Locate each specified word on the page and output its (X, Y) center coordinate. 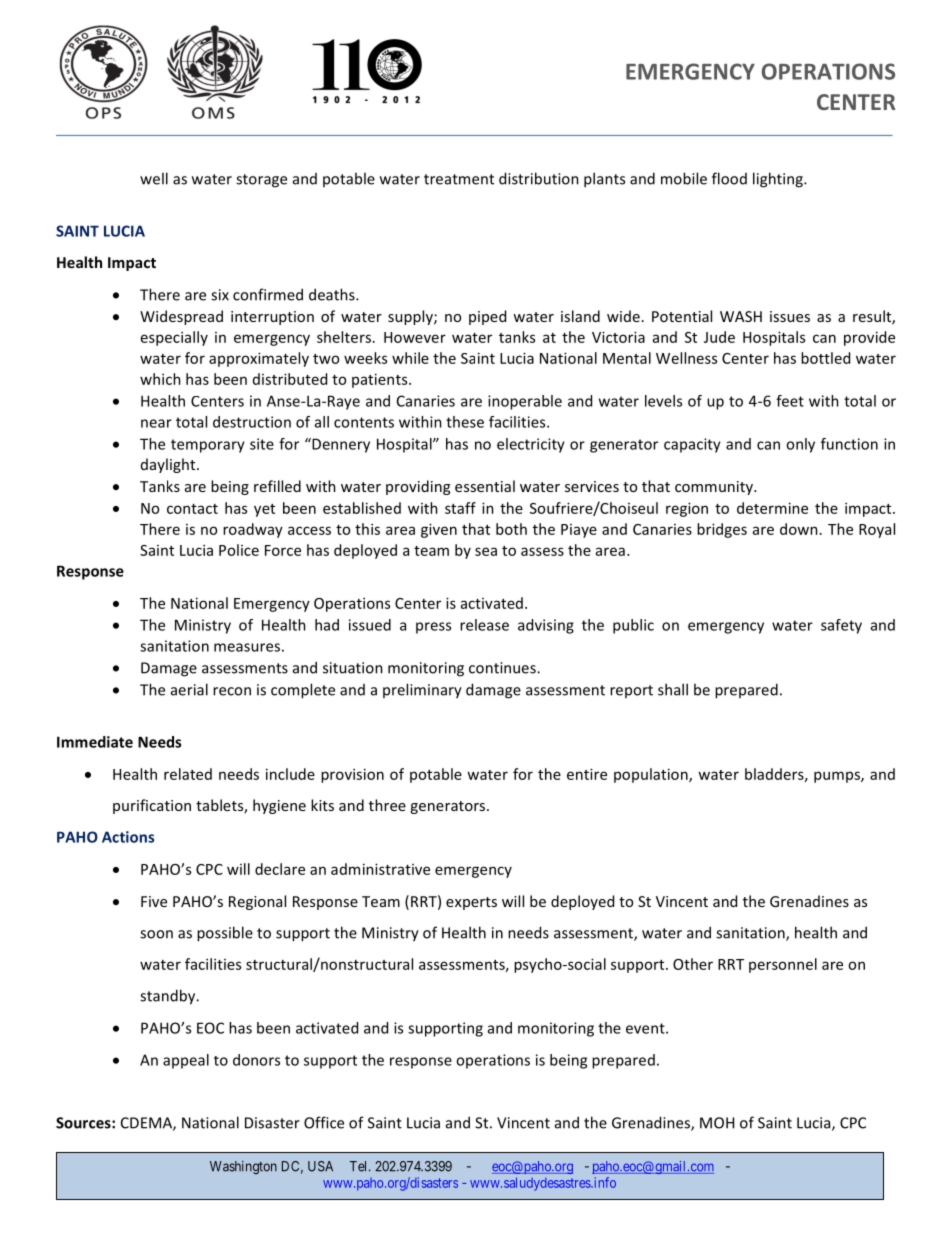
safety (841, 626)
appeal (186, 1061)
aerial (189, 689)
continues (503, 668)
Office (324, 1122)
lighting (779, 180)
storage (261, 181)
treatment (459, 179)
